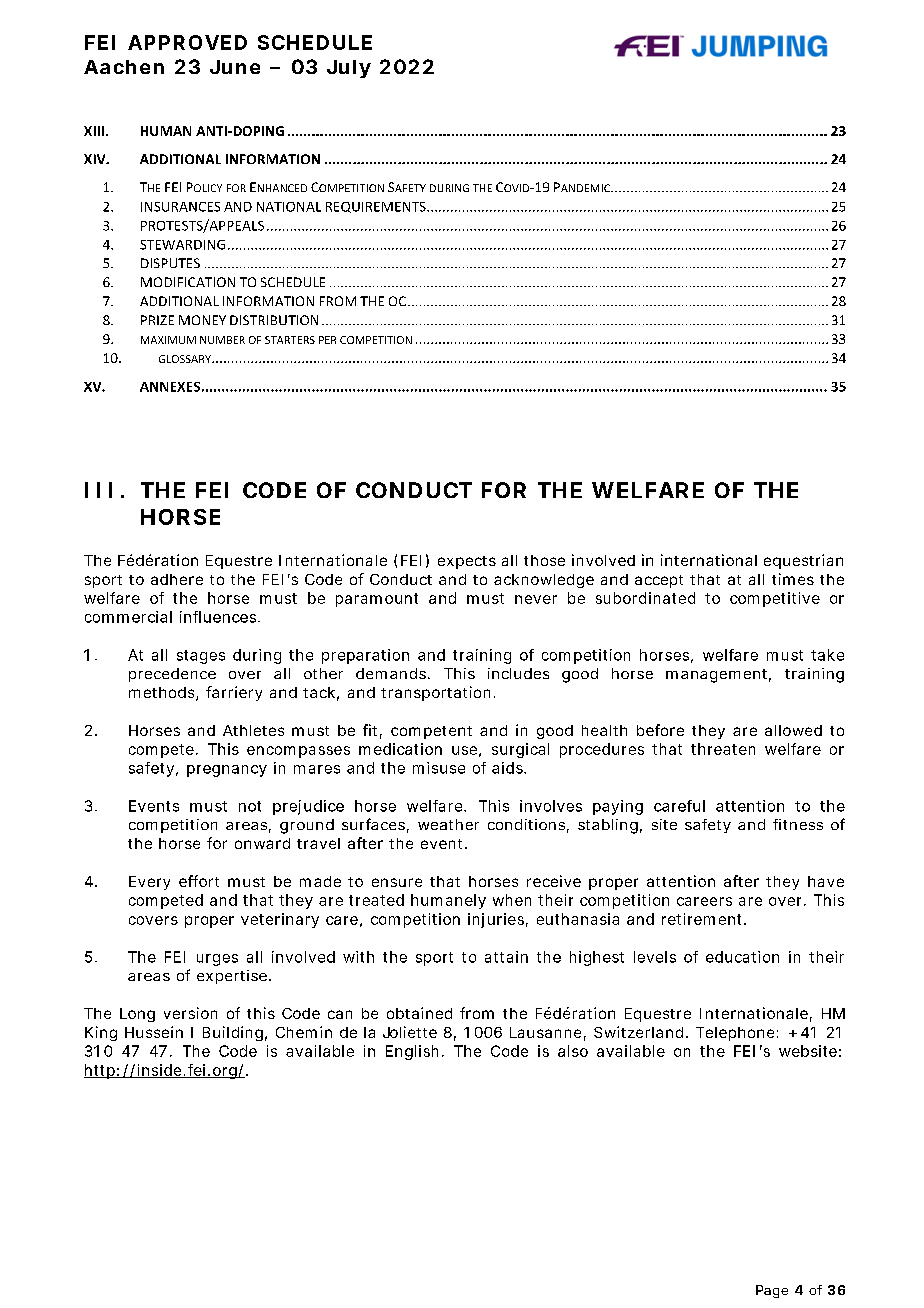 Image resolution: width=924 pixels, height=1308 pixels. I want to click on expects, so click(467, 562).
